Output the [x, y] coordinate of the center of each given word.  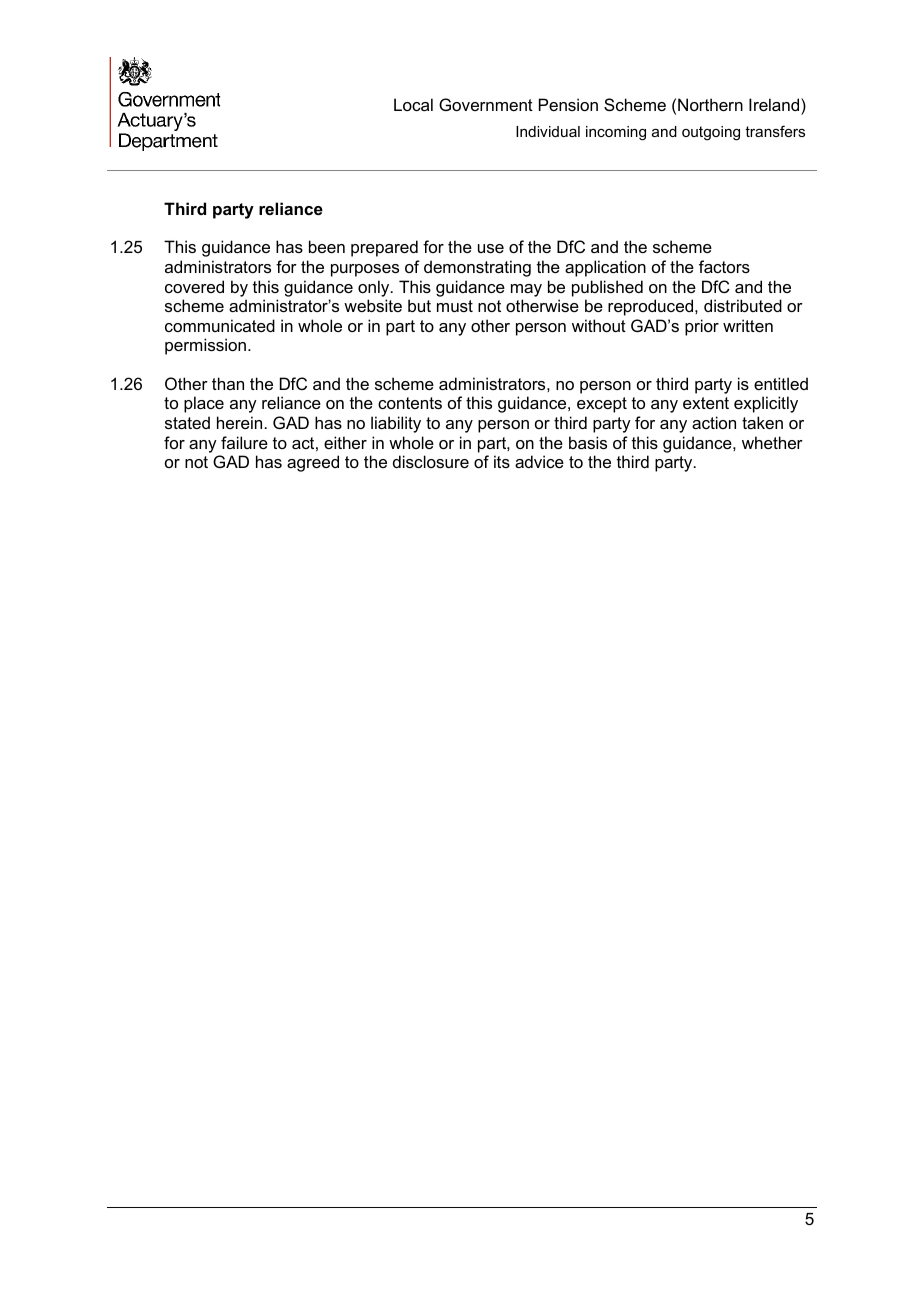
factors [724, 266]
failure [244, 442]
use [491, 248]
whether [772, 442]
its [502, 461]
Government [486, 104]
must [455, 306]
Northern [710, 104]
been [327, 246]
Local [413, 104]
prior [702, 327]
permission [205, 346]
